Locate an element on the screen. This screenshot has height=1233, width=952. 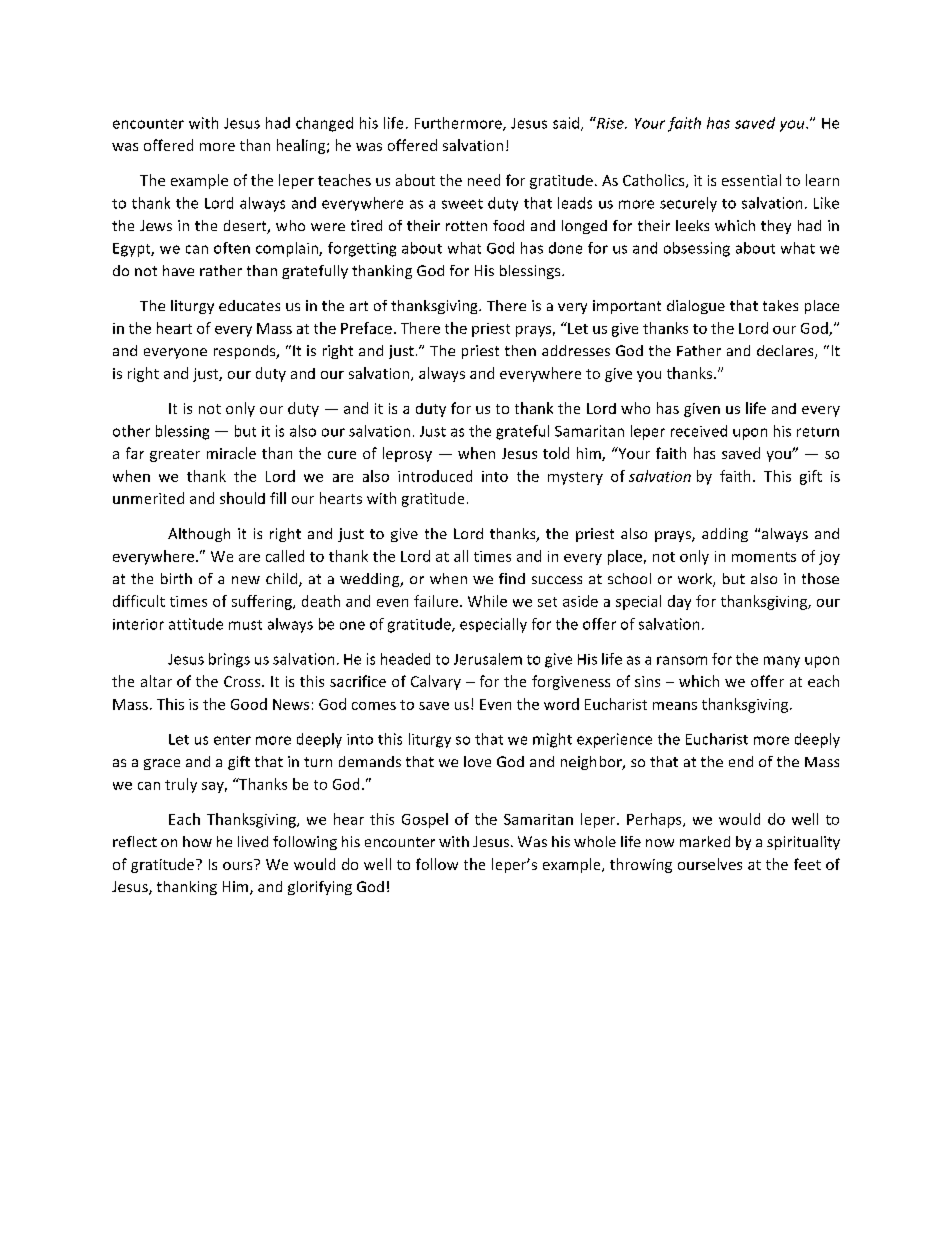
how is located at coordinates (197, 841).
